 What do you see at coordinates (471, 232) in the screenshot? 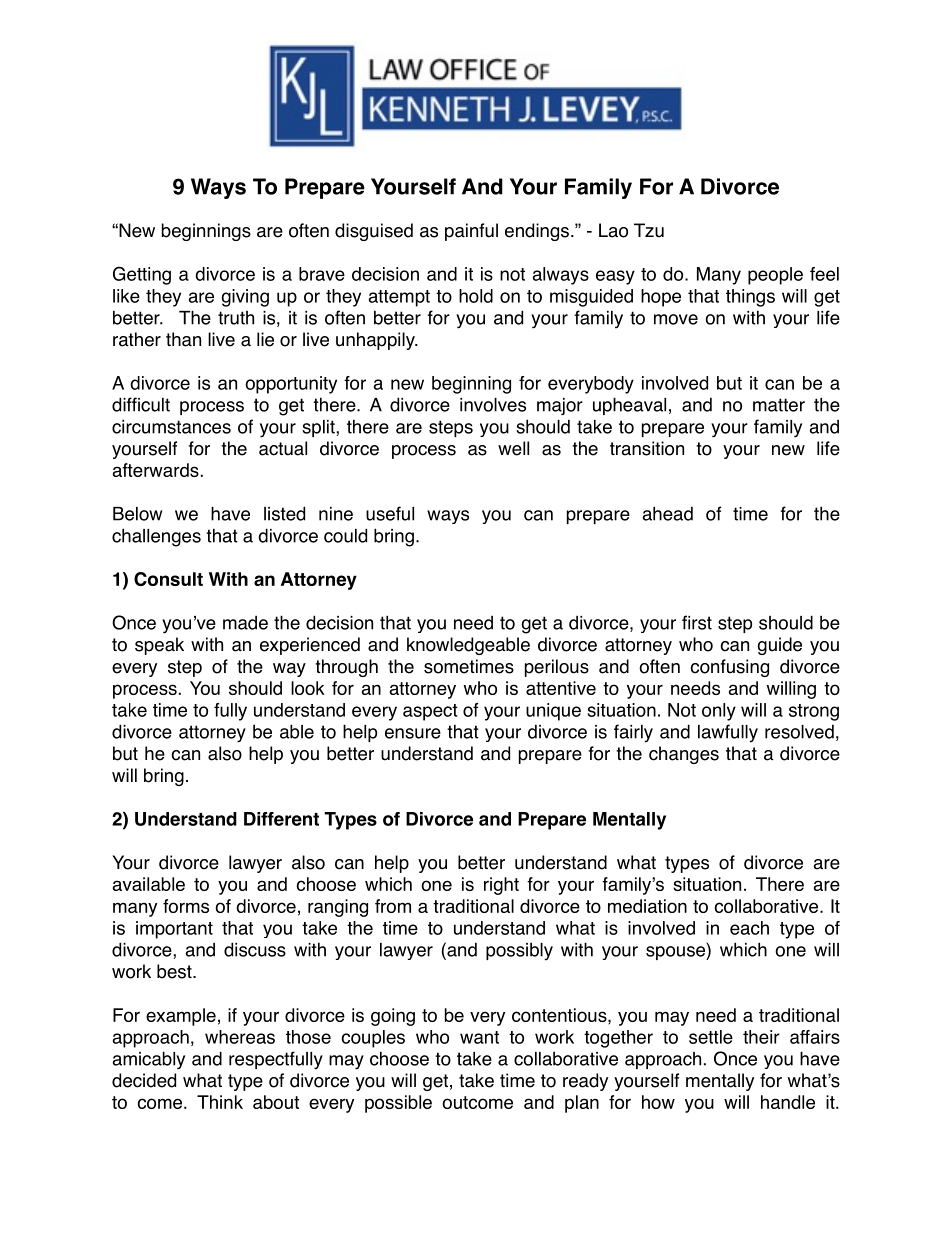
I see `painful` at bounding box center [471, 232].
